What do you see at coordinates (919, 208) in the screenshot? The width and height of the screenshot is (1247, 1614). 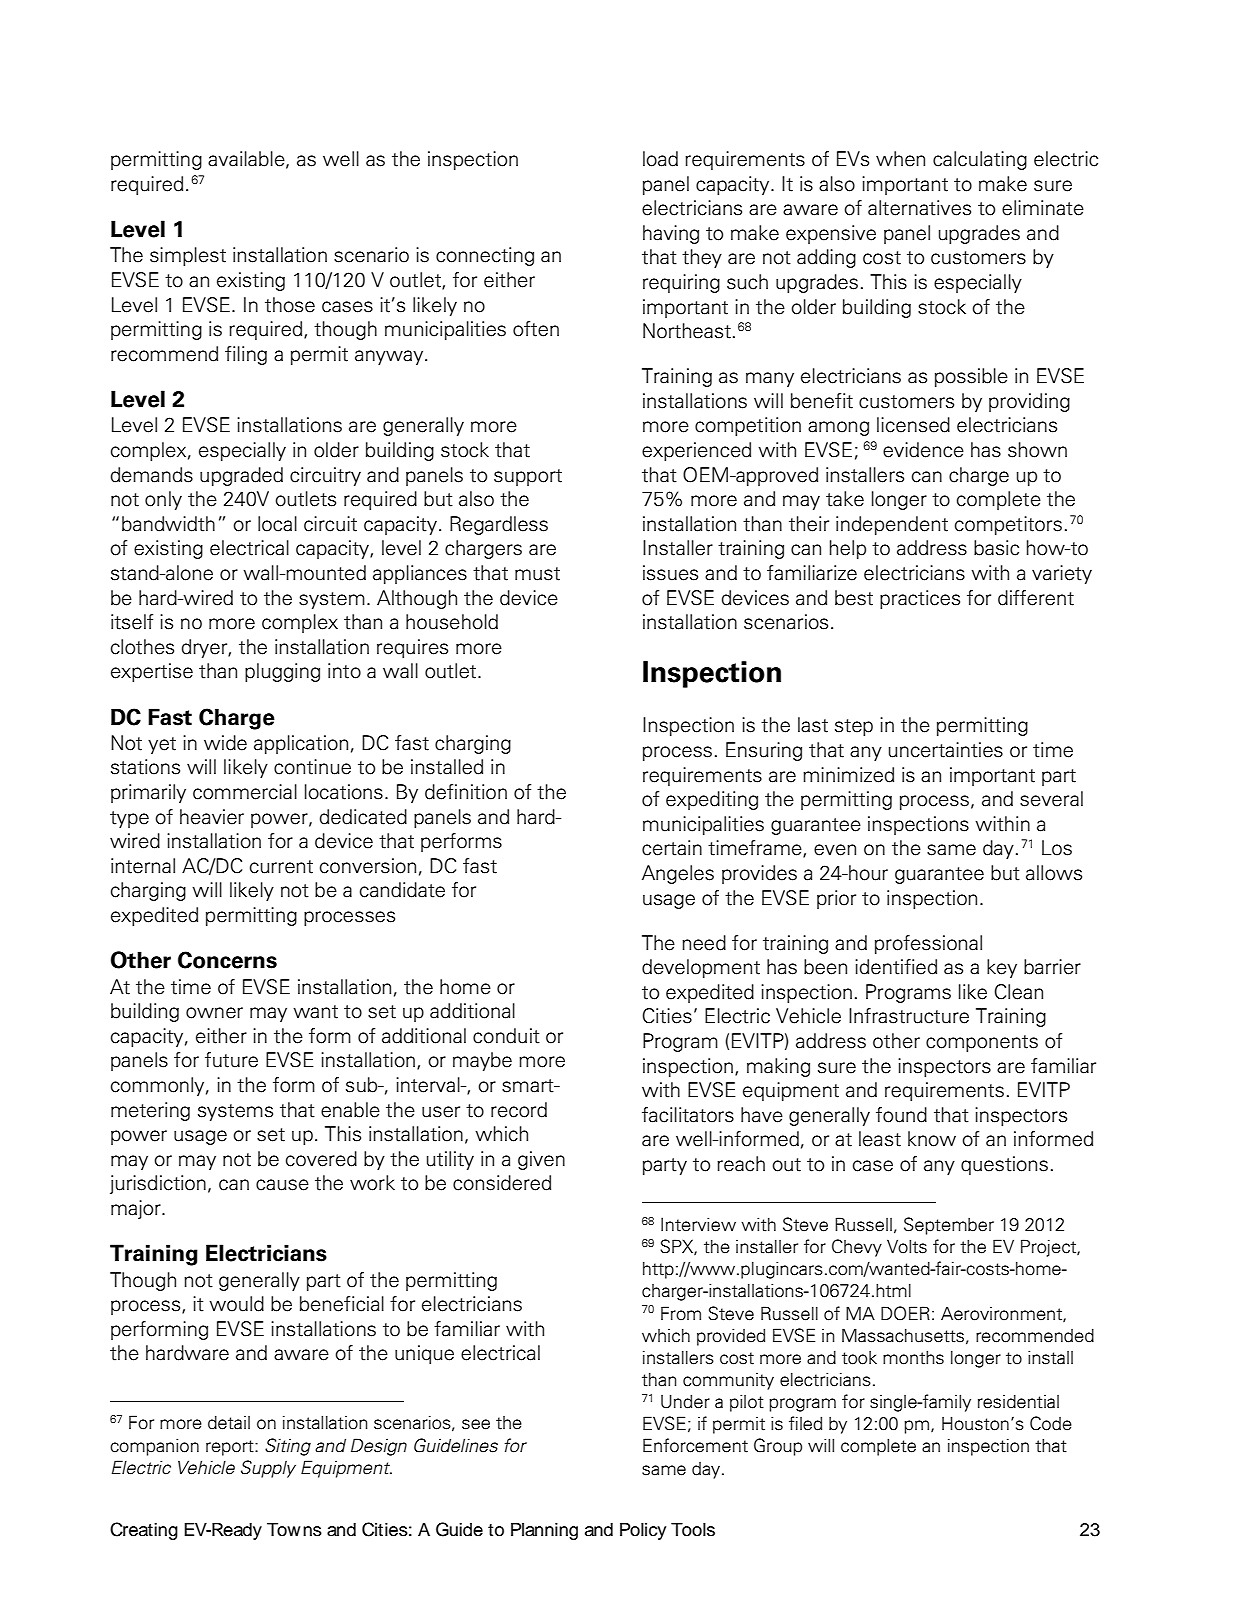 I see `alternatives` at bounding box center [919, 208].
